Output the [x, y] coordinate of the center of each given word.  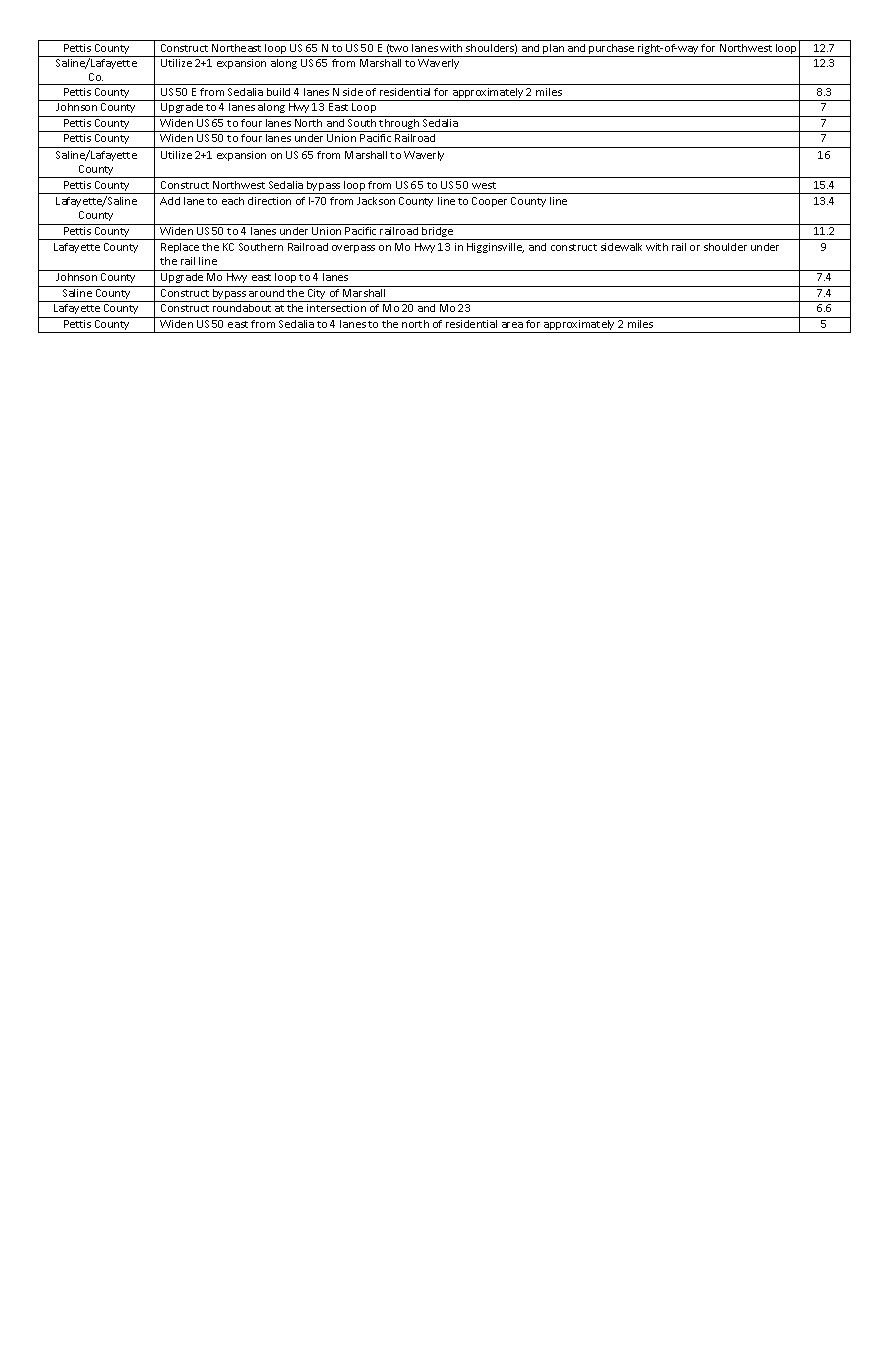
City [317, 295]
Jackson [376, 201]
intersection [336, 308]
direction [269, 201]
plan [553, 50]
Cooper [489, 202]
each [233, 201]
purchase [611, 50]
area [512, 325]
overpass [353, 249]
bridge [437, 233]
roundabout [242, 308]
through [400, 124]
